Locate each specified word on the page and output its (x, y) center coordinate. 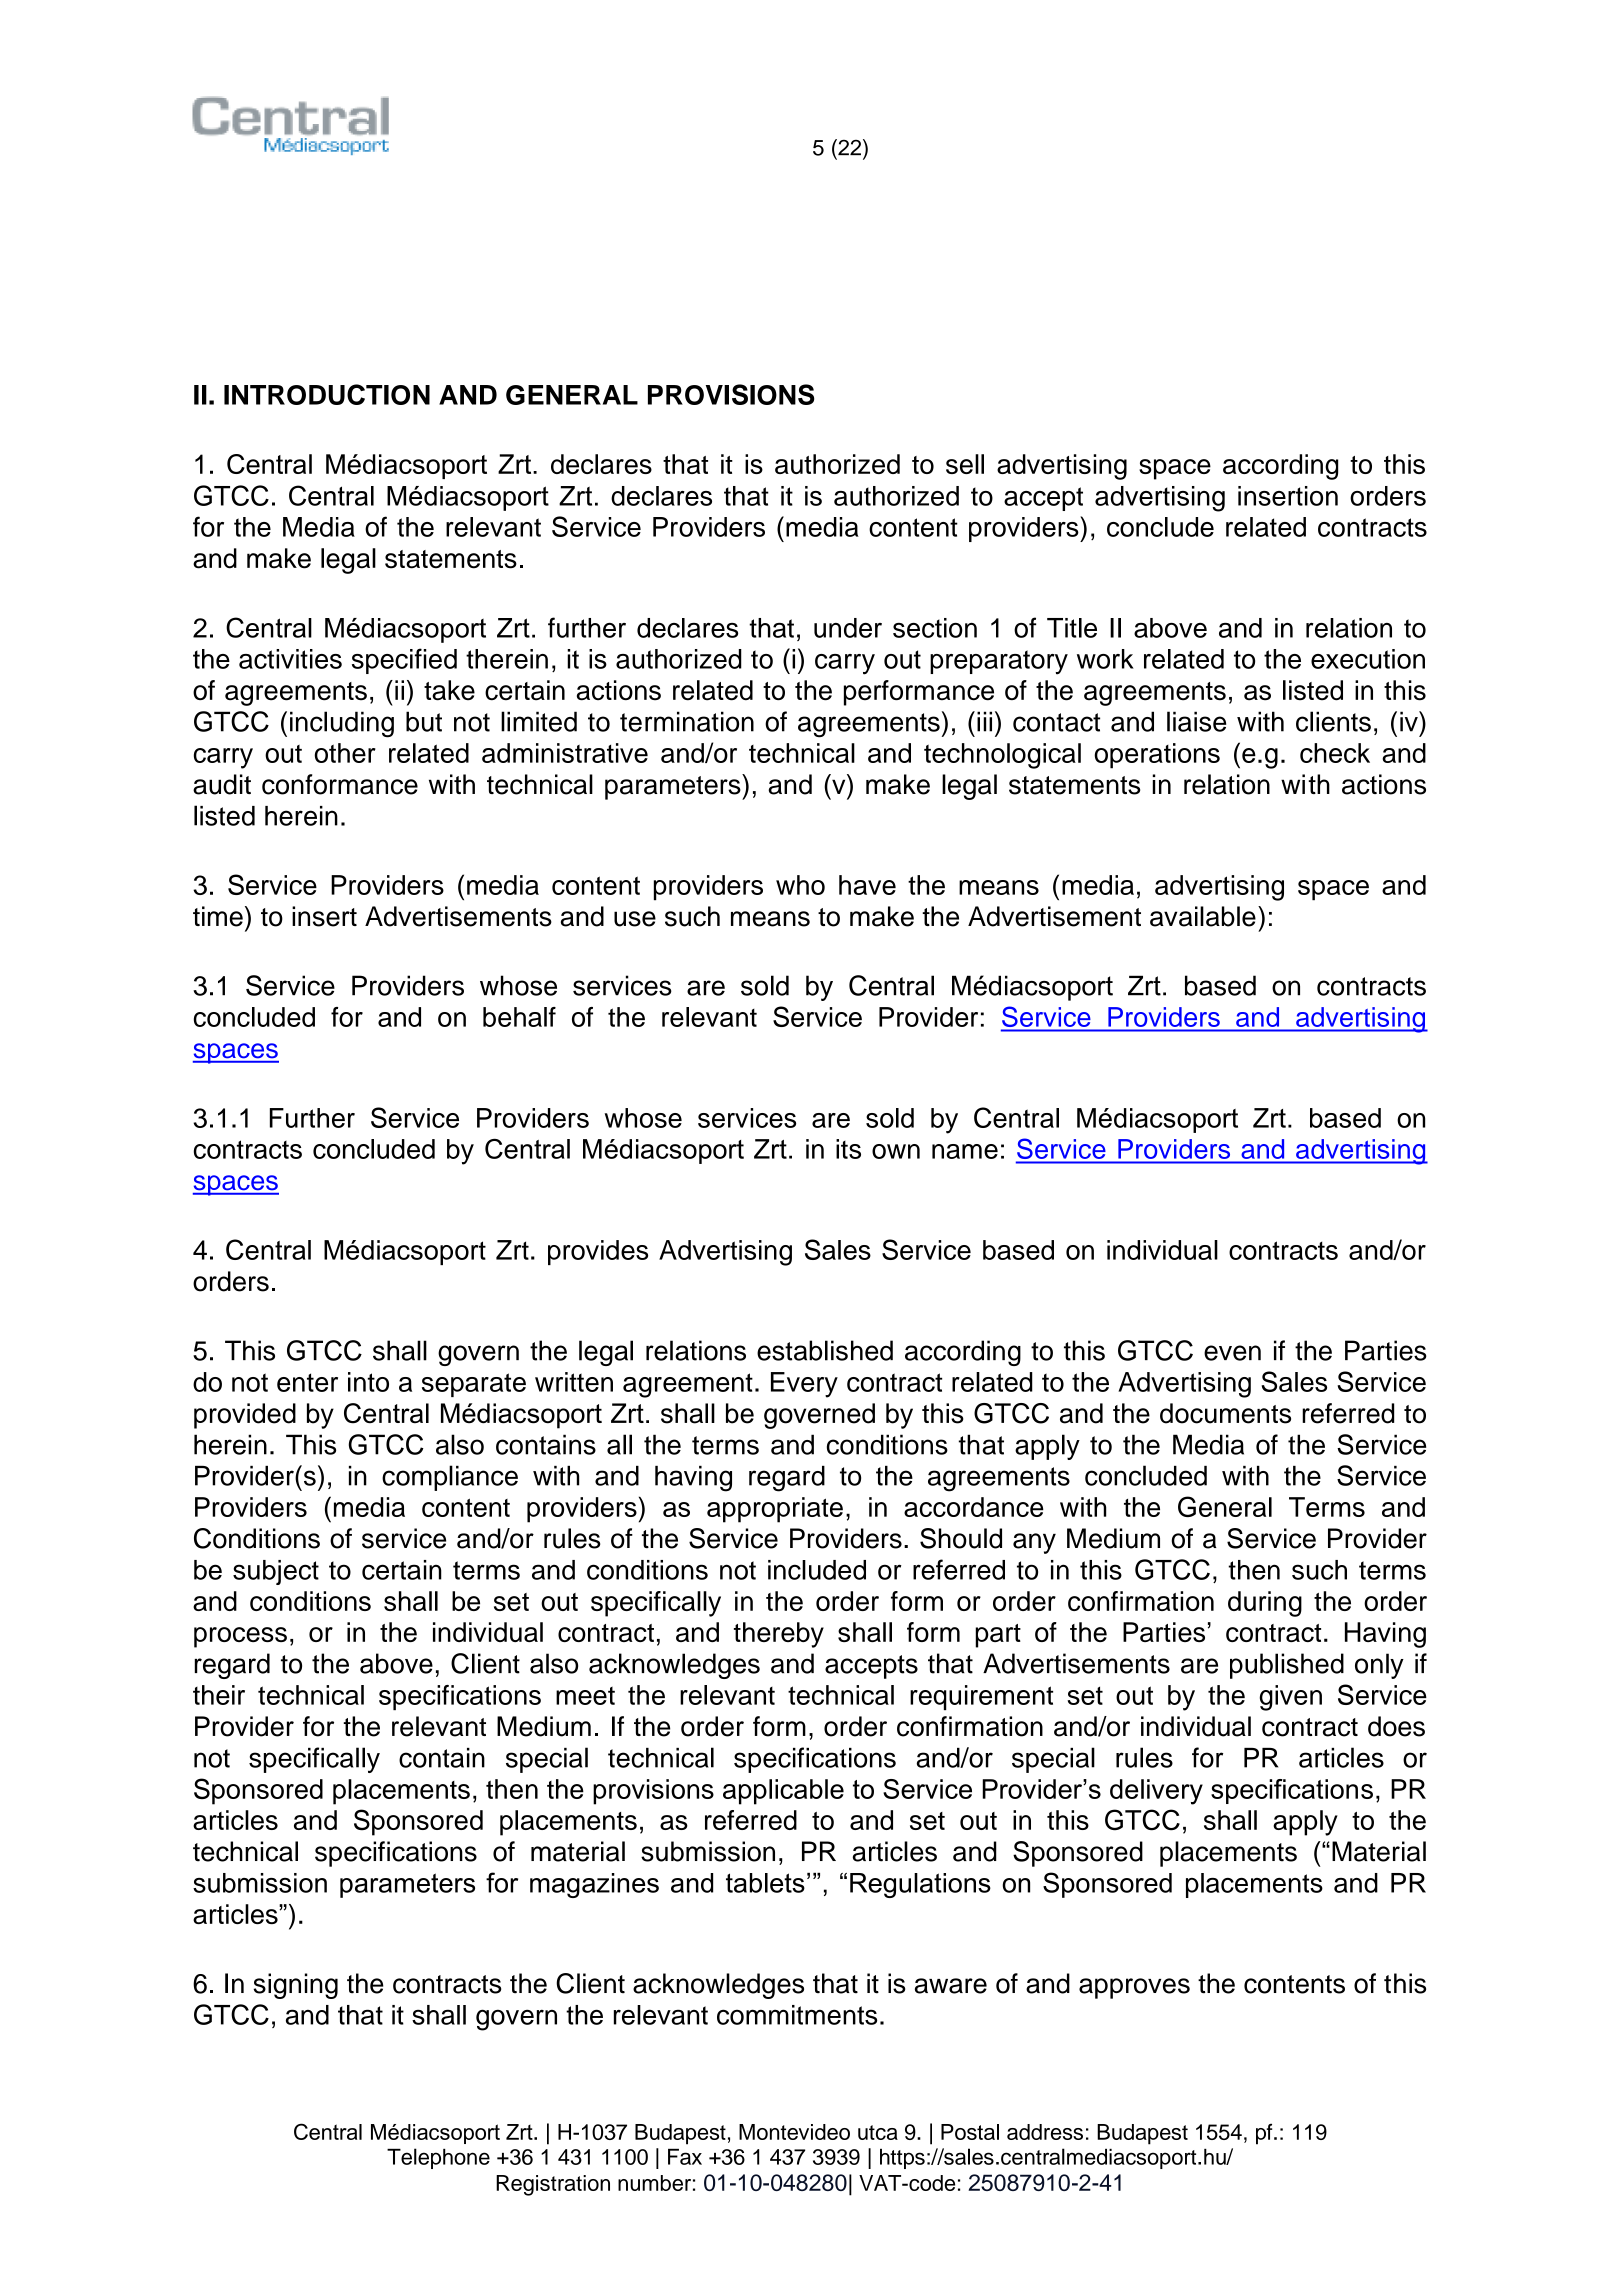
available (1203, 916)
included (817, 1570)
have (867, 885)
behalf (519, 1017)
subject (276, 1572)
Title (1072, 628)
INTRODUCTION (327, 394)
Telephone (438, 2158)
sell (965, 464)
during (1265, 1604)
